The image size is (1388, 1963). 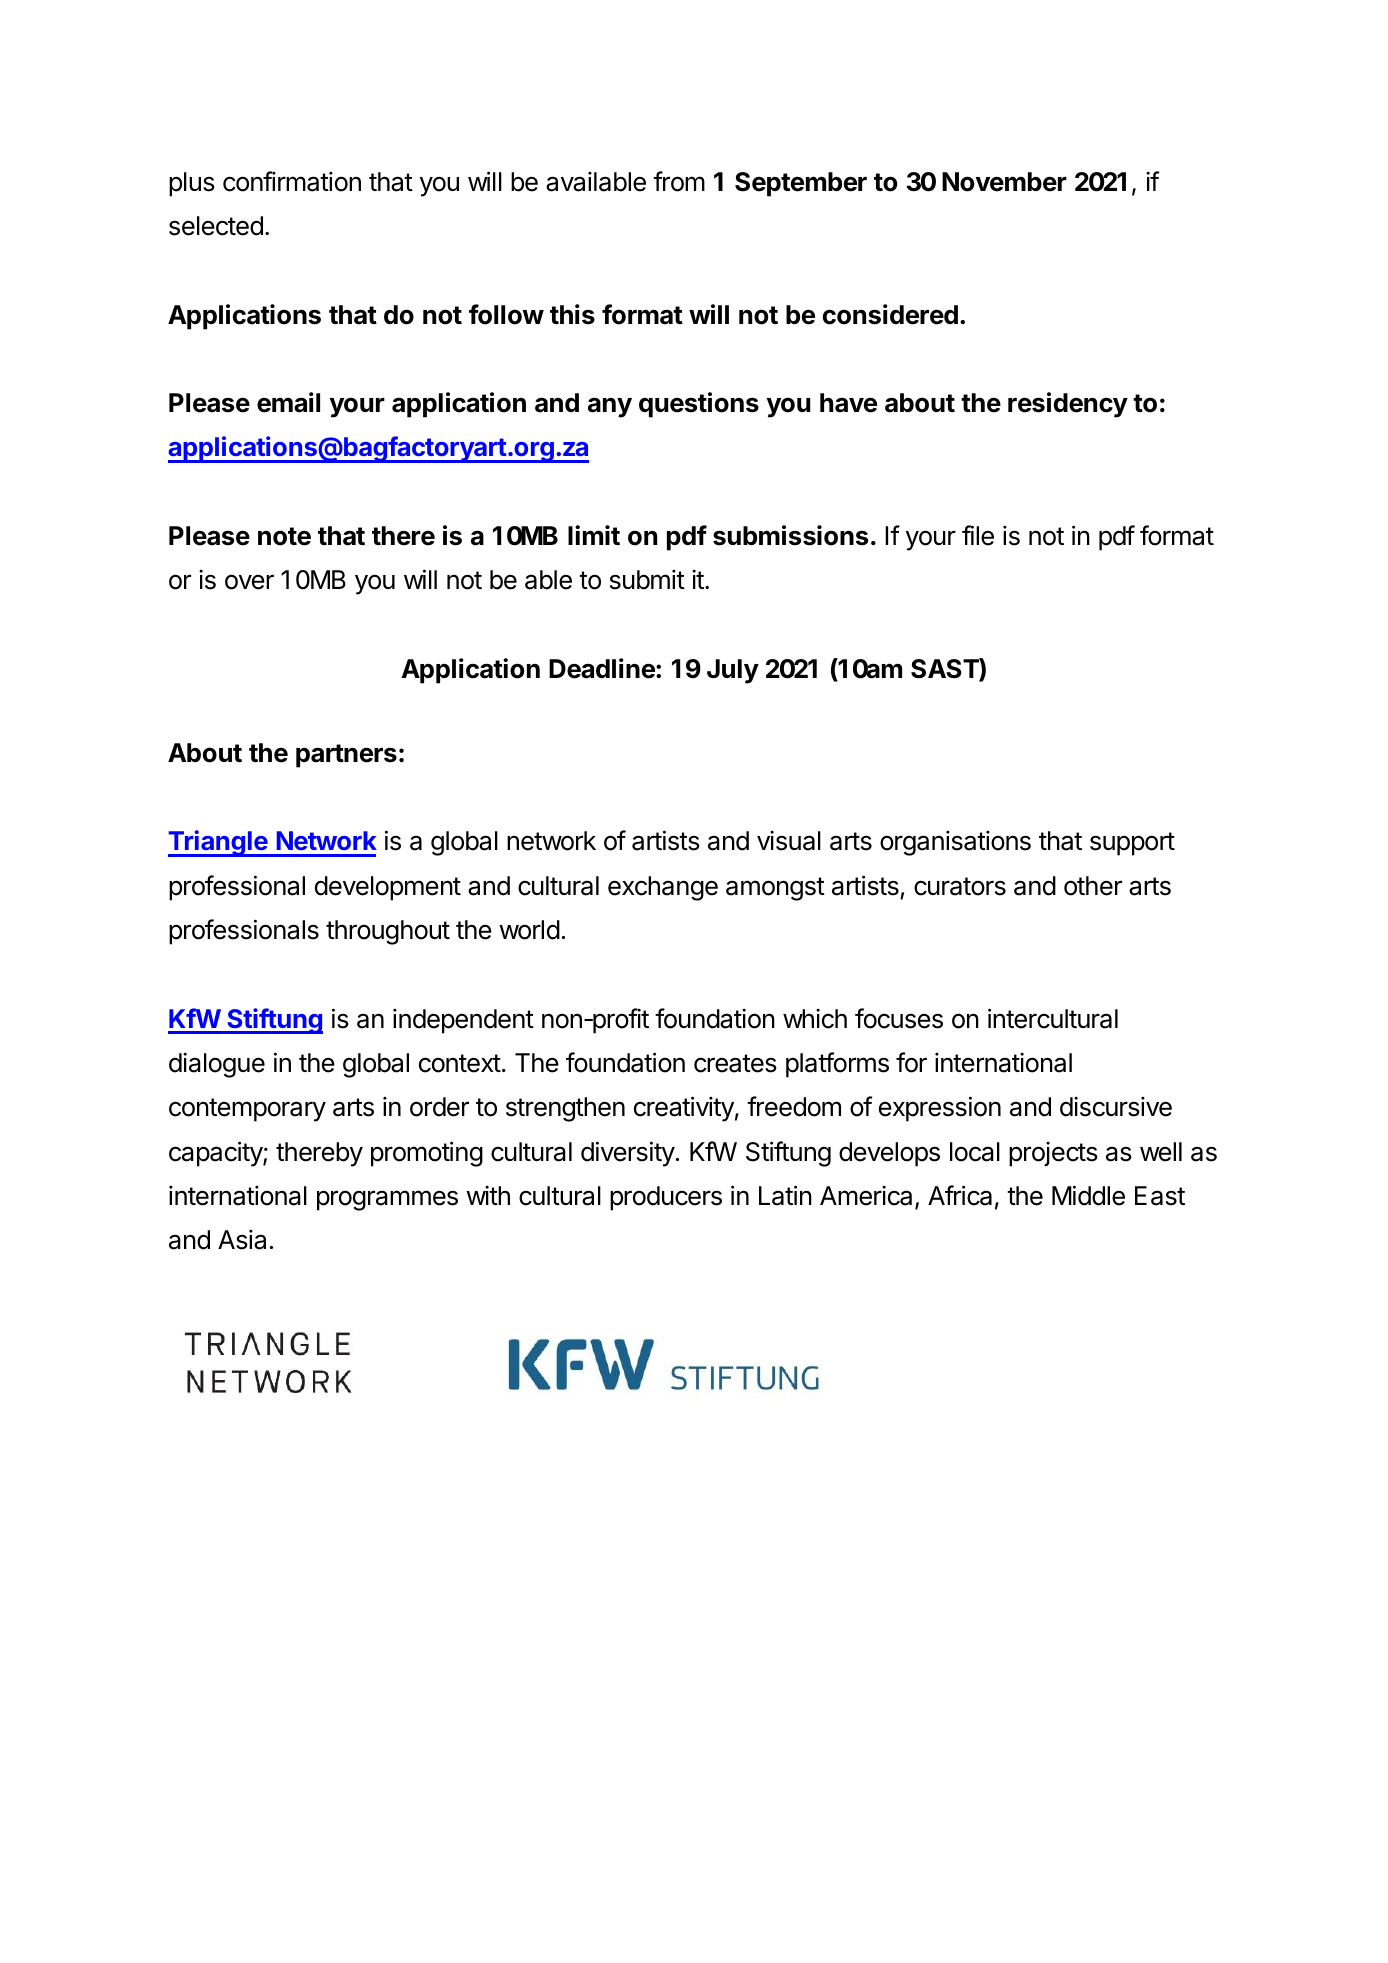 I want to click on partners, so click(x=346, y=756).
